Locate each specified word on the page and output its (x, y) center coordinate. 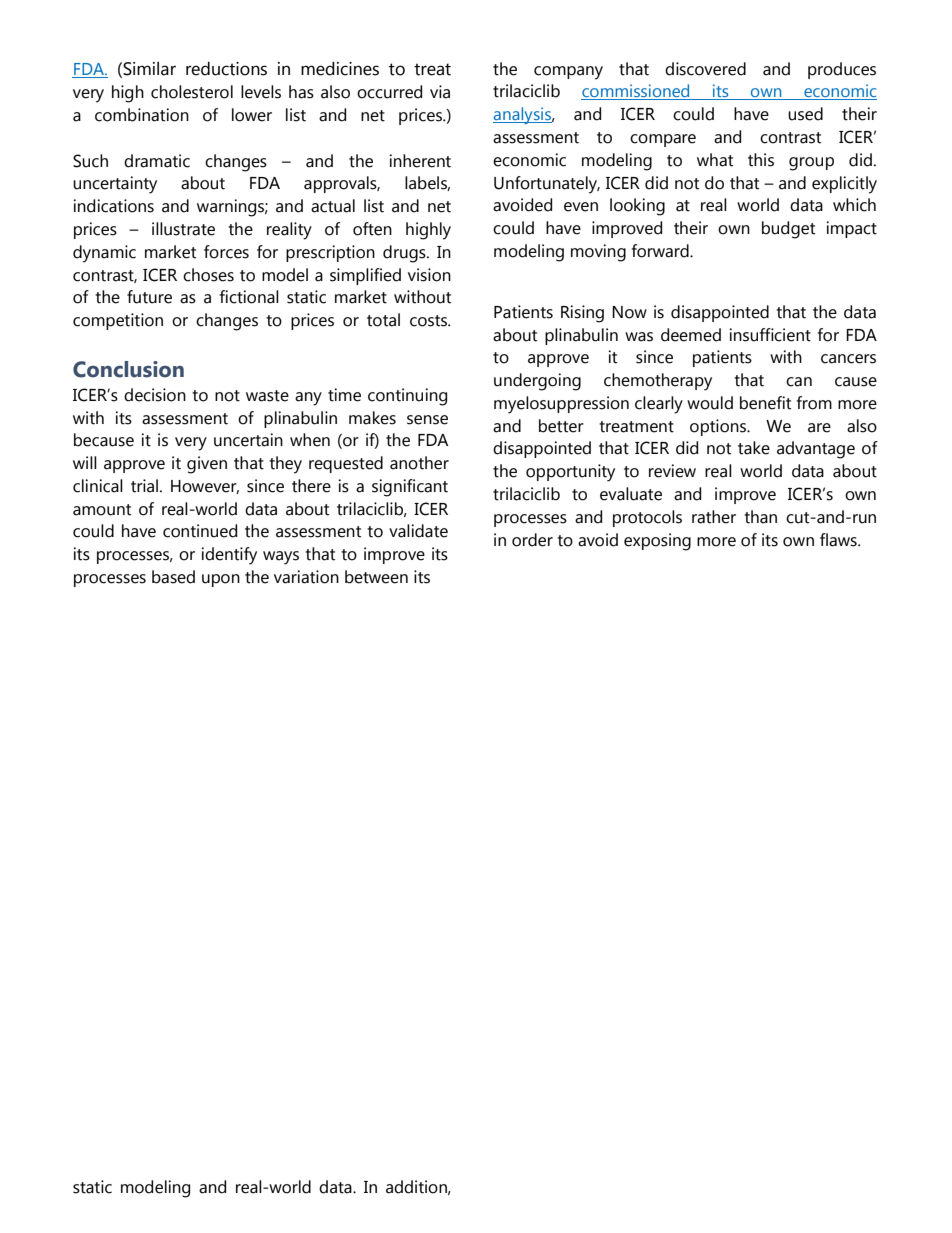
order (532, 540)
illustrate (183, 229)
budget (788, 230)
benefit (765, 403)
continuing (407, 397)
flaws (839, 540)
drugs (405, 254)
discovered (705, 69)
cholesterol (192, 92)
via (440, 92)
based (173, 577)
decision (155, 395)
